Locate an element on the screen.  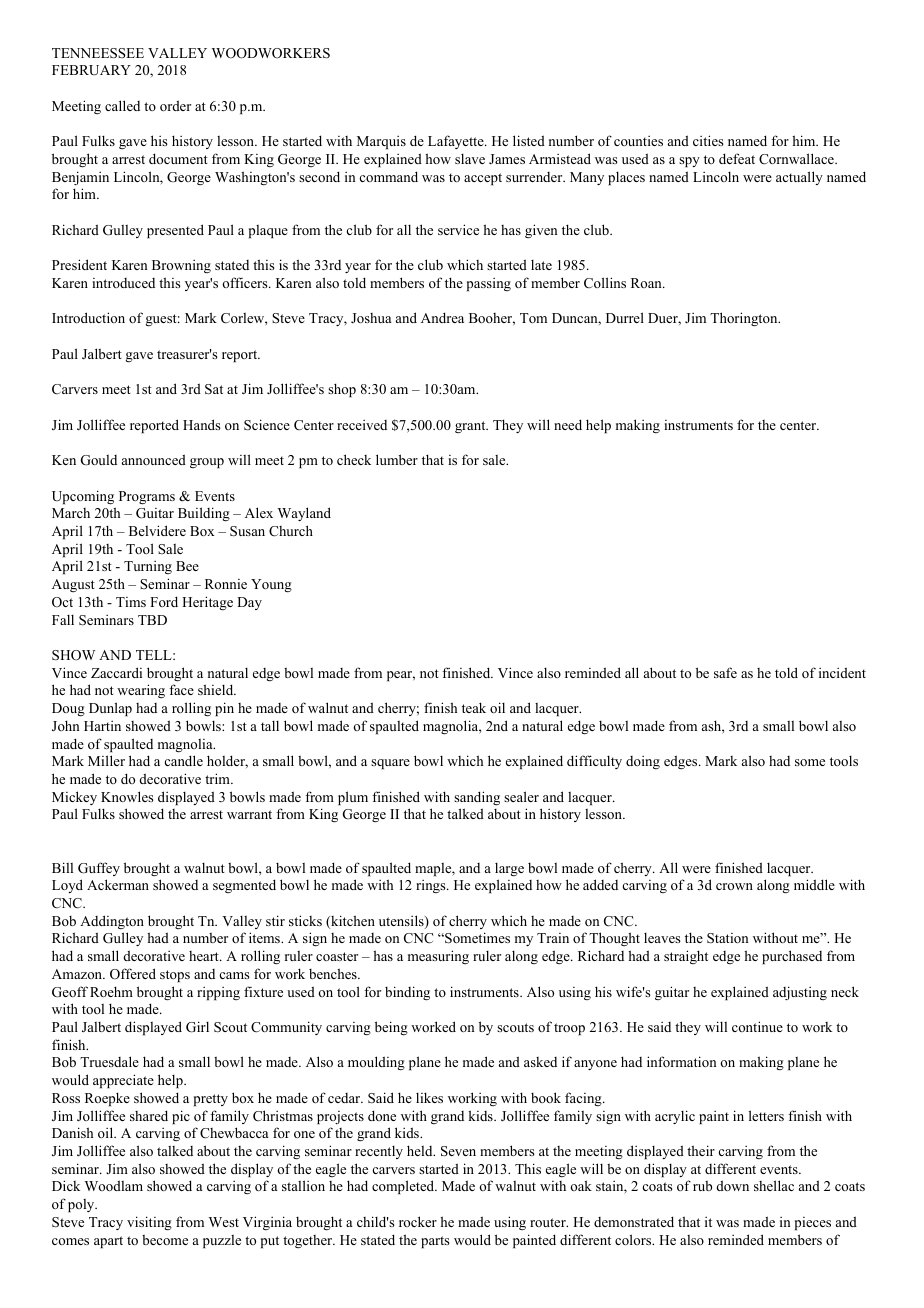
visiting is located at coordinates (149, 1223).
